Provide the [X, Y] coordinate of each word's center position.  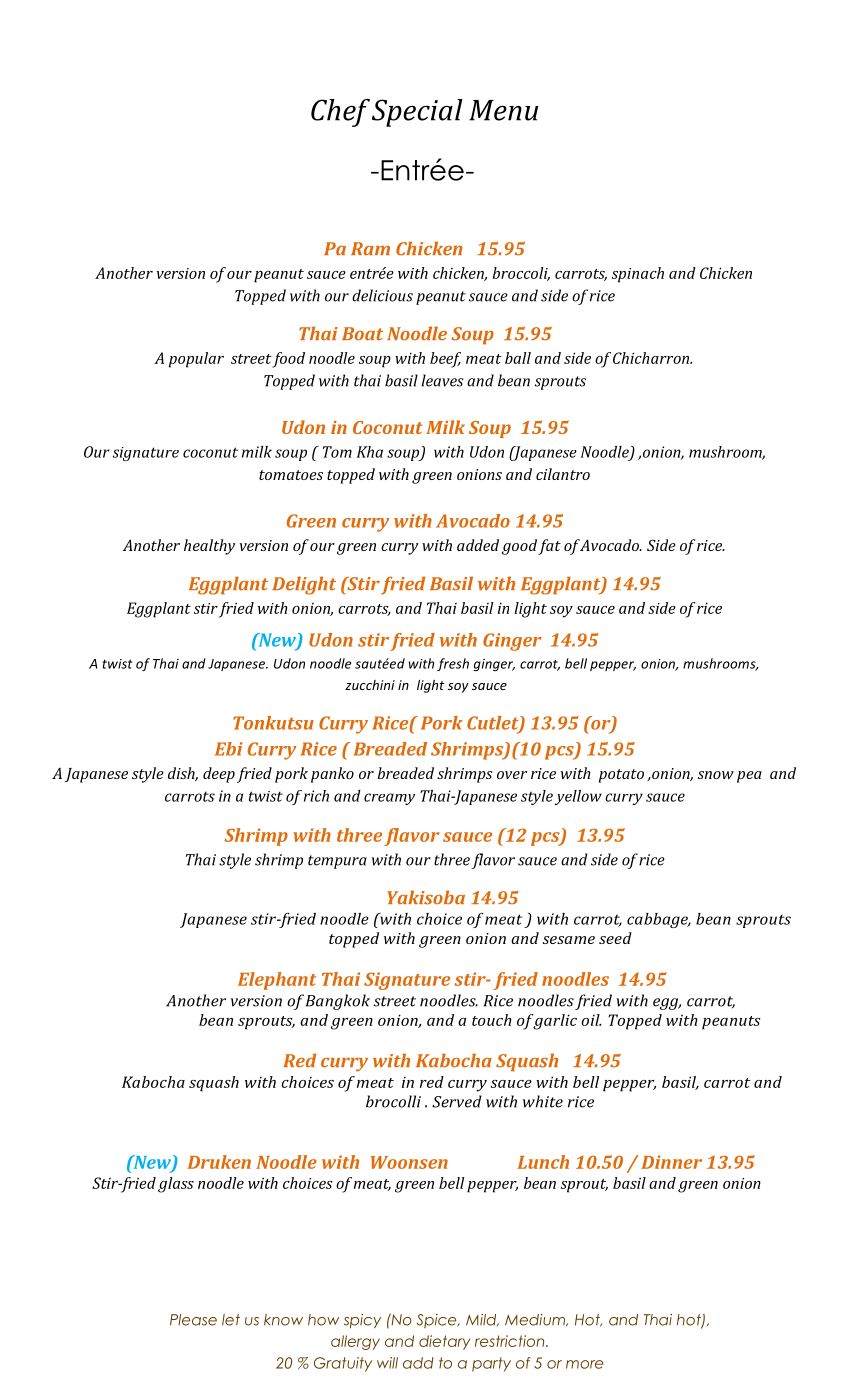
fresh [453, 664]
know [283, 1320]
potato [621, 776]
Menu [503, 110]
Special [417, 113]
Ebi [229, 749]
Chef [340, 113]
